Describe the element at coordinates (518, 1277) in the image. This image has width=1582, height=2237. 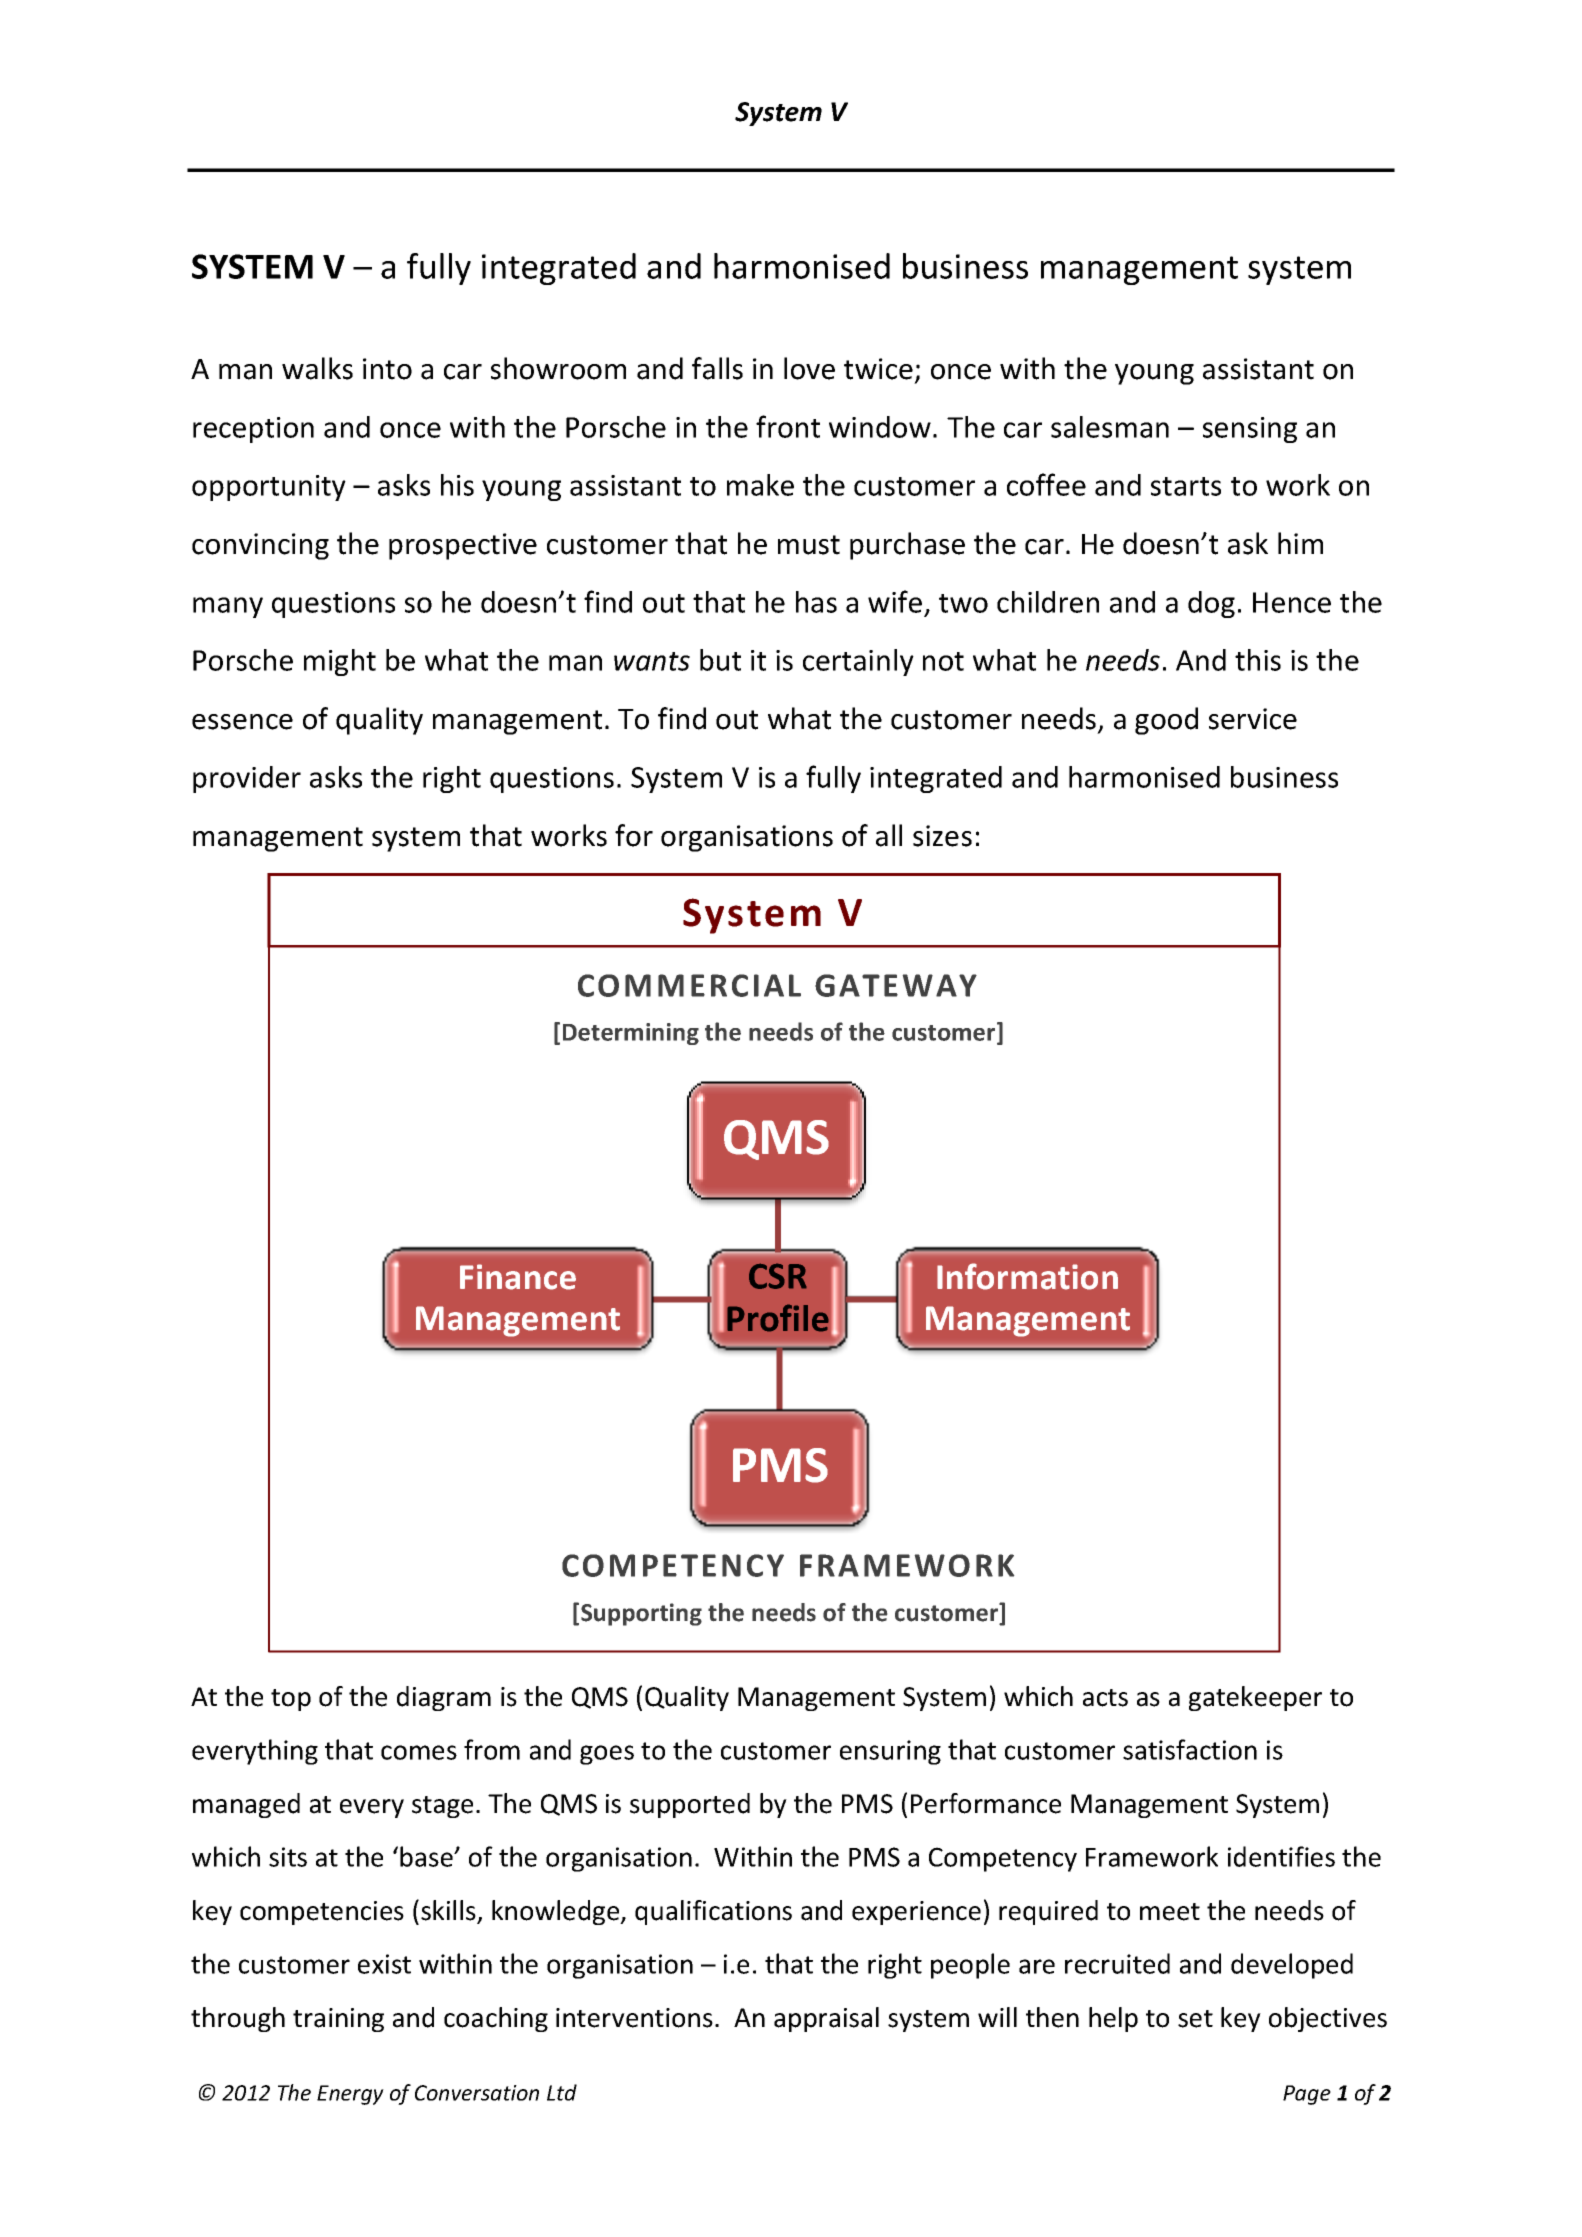
I see `Finance` at that location.
